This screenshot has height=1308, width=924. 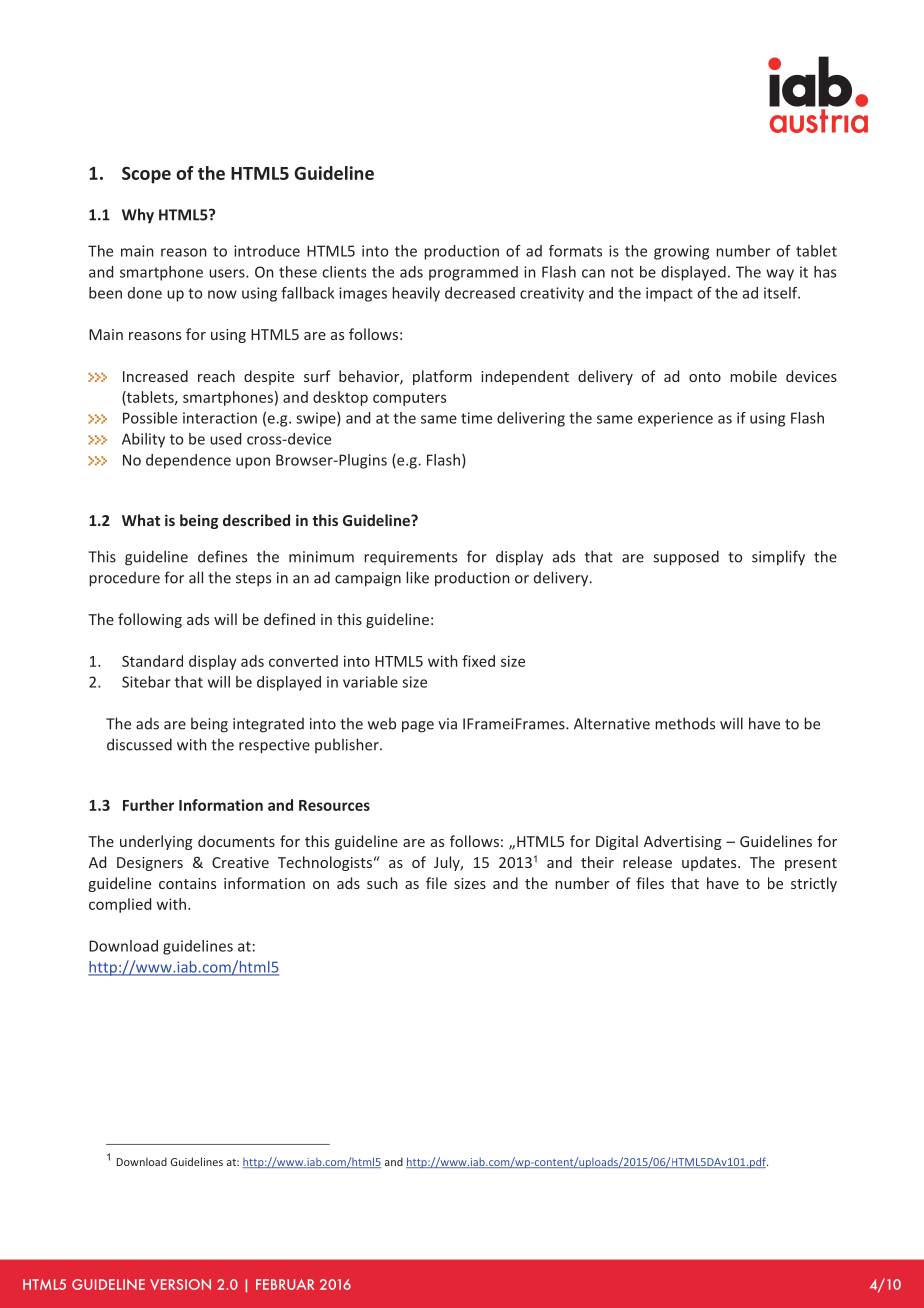 I want to click on methods, so click(x=685, y=723).
